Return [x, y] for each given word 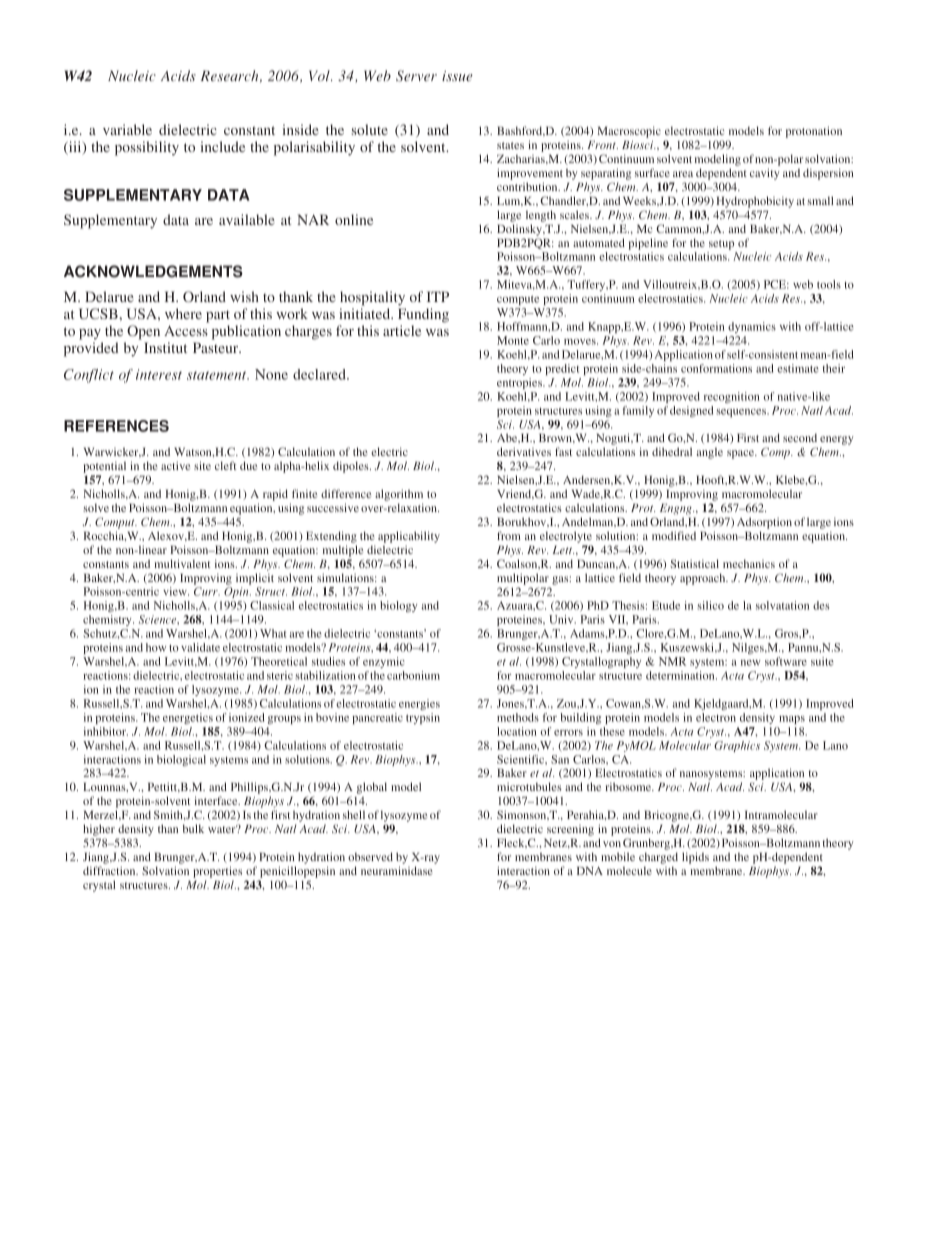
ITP [438, 296]
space [742, 454]
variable [127, 129]
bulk [193, 828]
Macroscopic [629, 132]
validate [200, 647]
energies [419, 704]
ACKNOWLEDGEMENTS [153, 271]
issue [457, 76]
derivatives [524, 451]
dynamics [752, 327]
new [751, 663]
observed [370, 856]
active [175, 465]
